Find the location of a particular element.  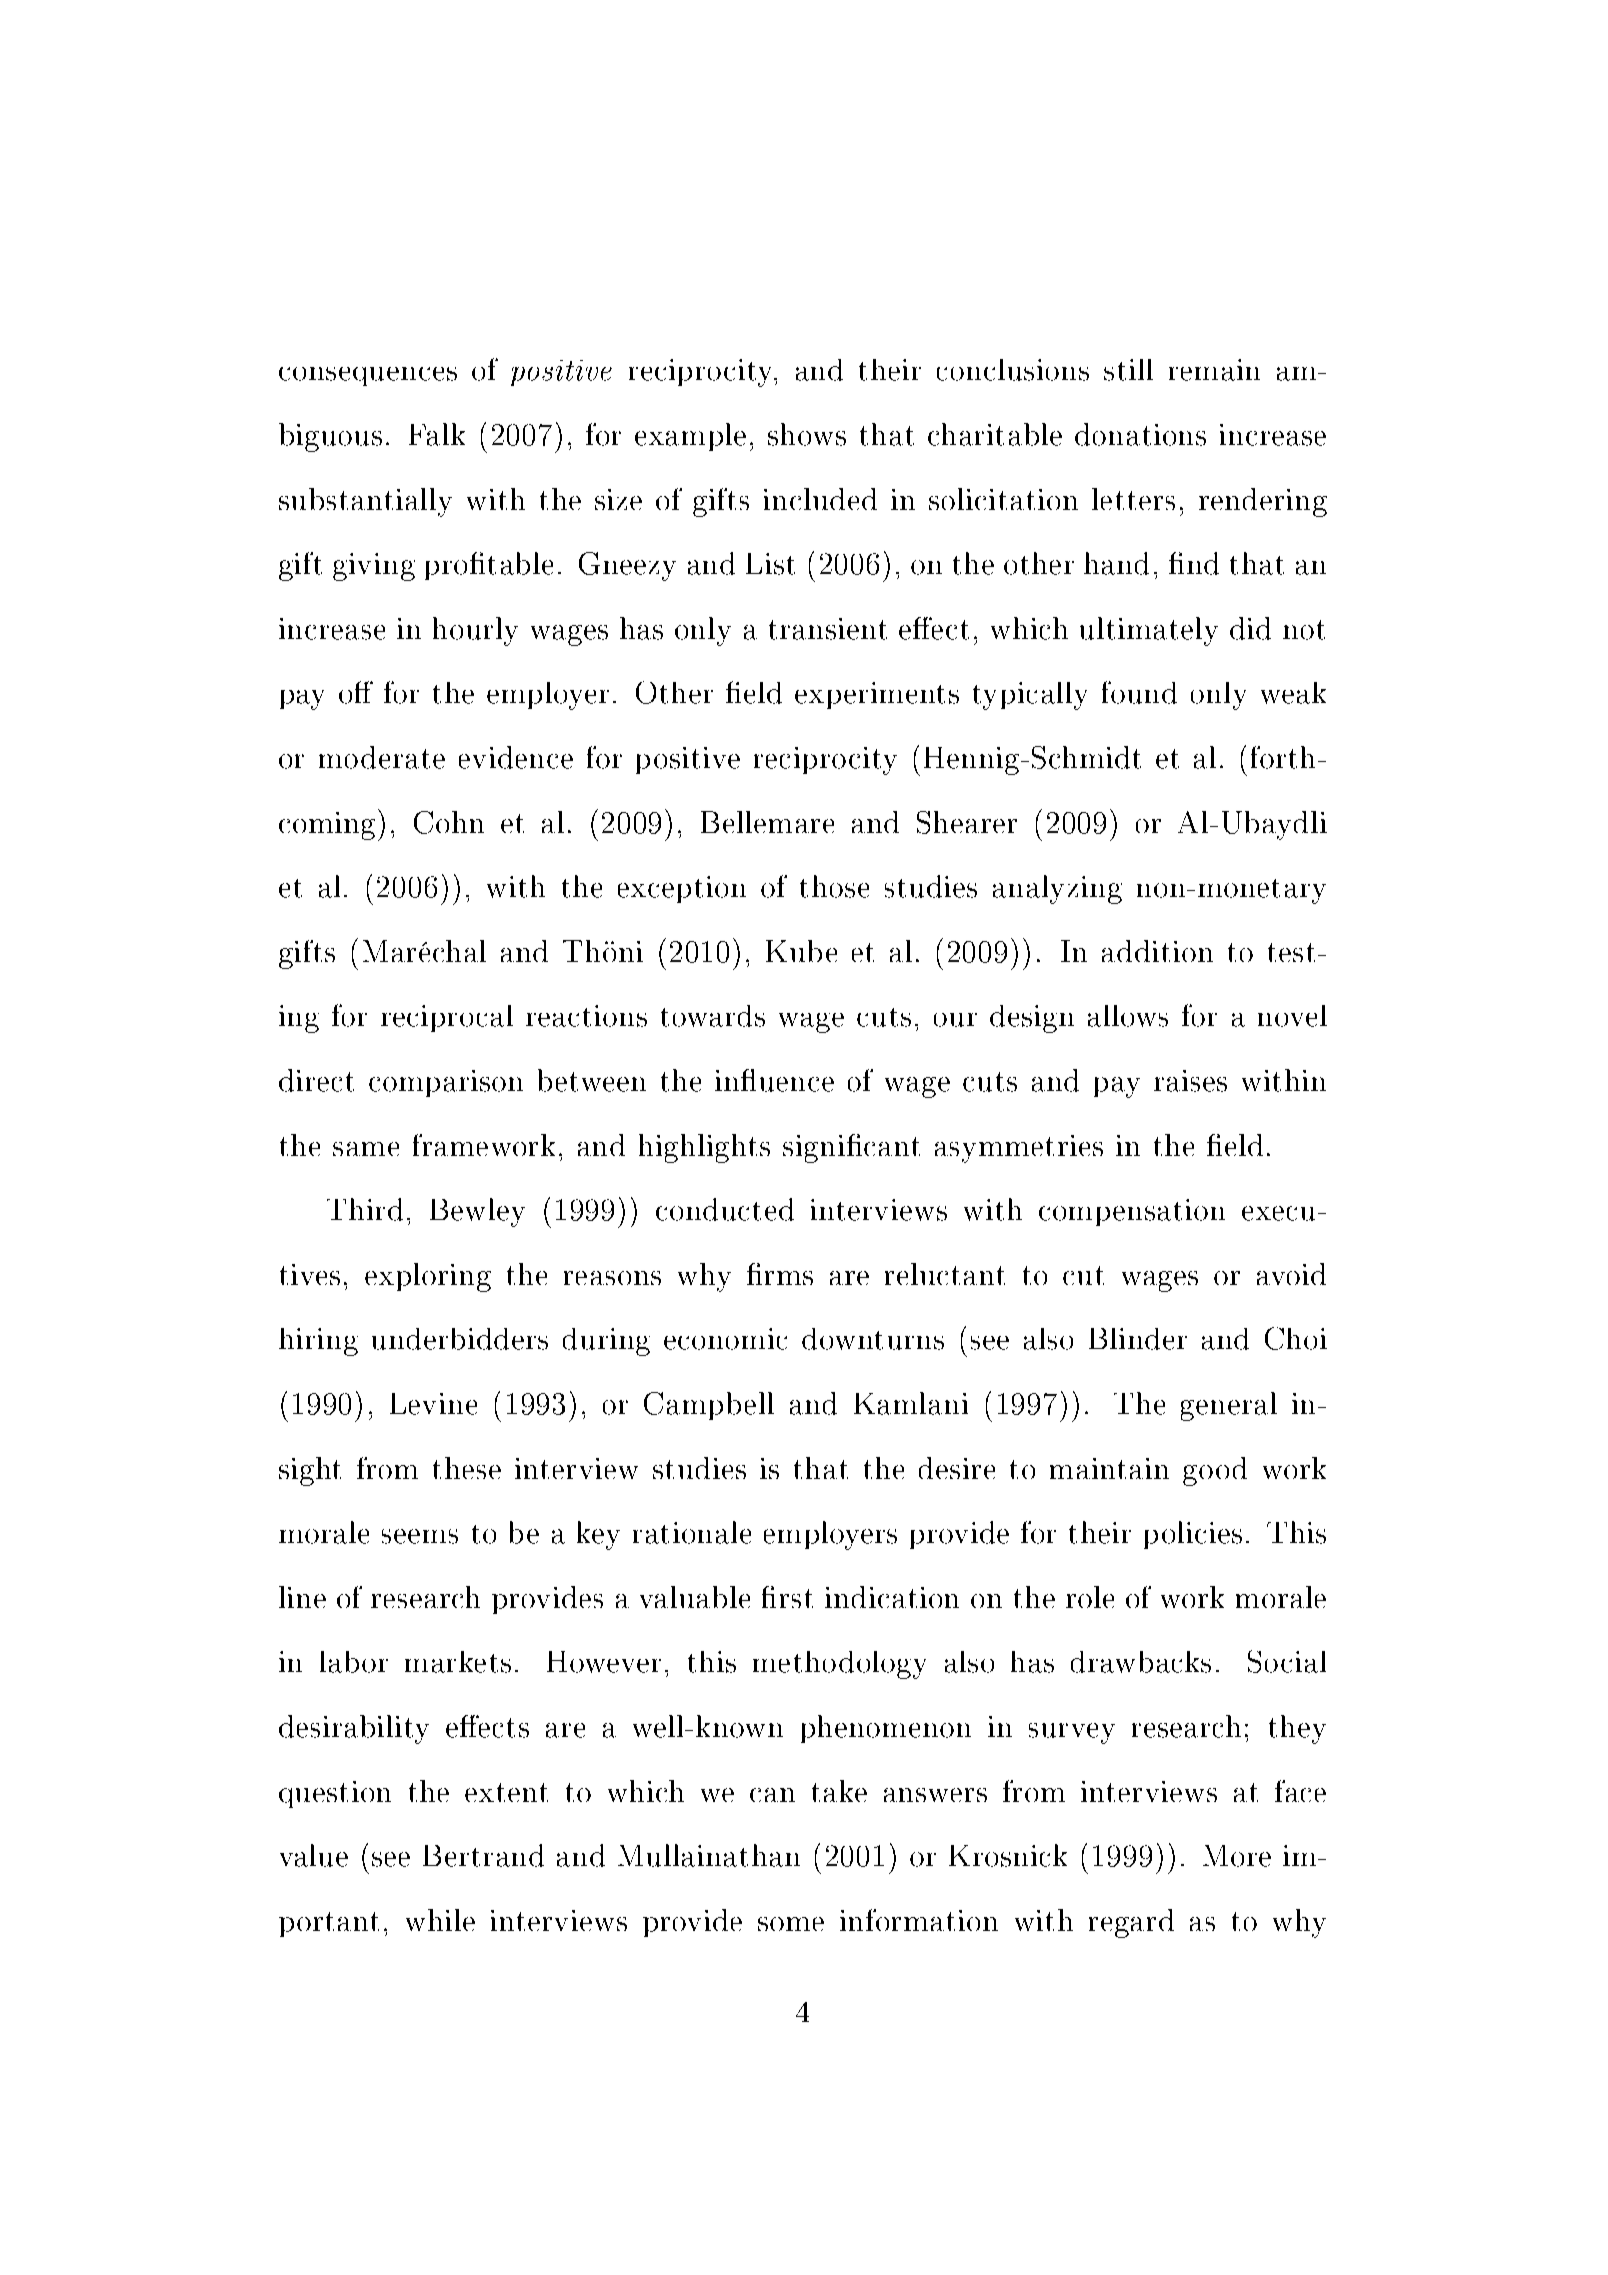

Bertrand is located at coordinates (483, 1855).
